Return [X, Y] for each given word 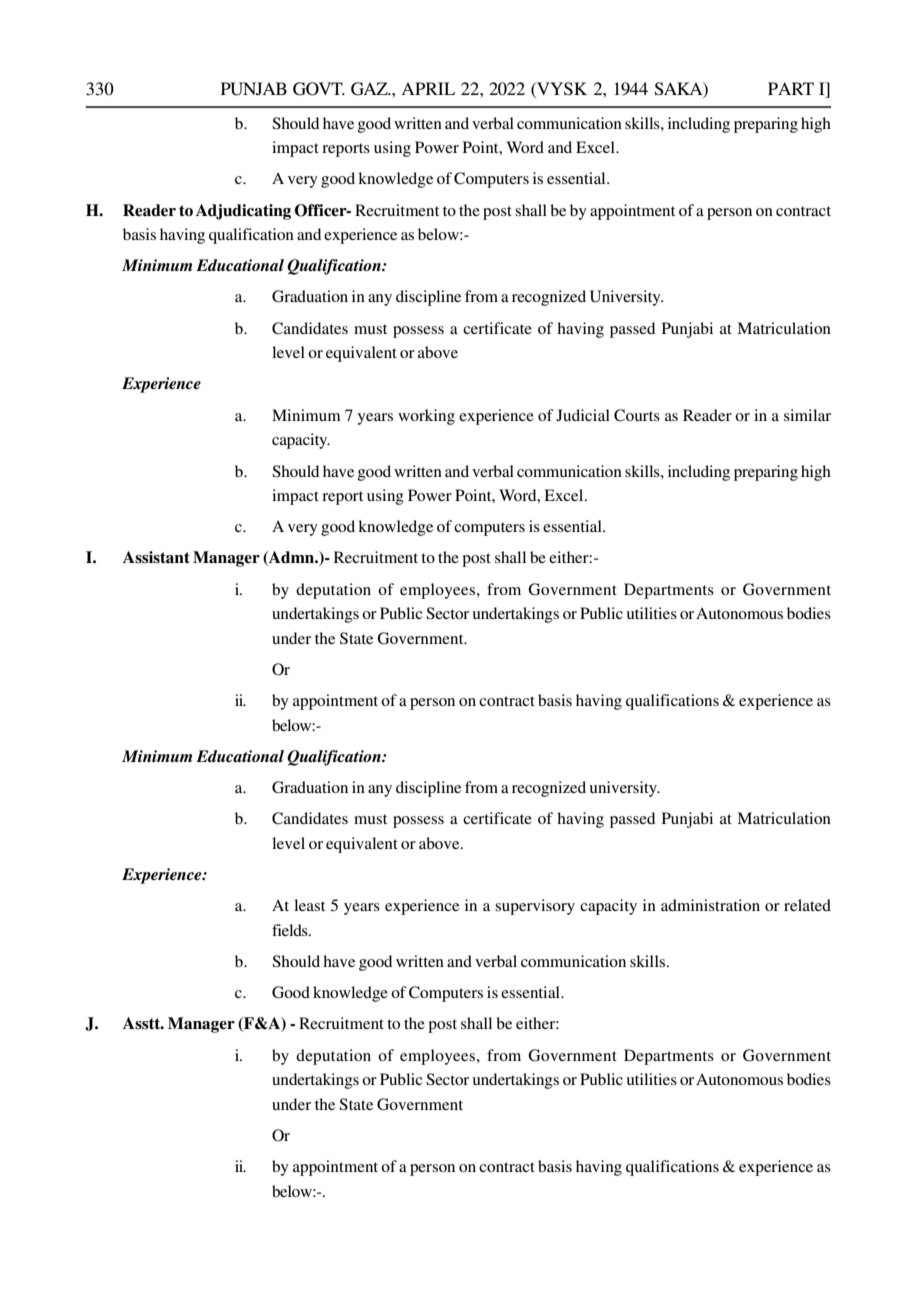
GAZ [370, 89]
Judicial [583, 415]
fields [291, 930]
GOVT [319, 89]
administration [710, 905]
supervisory [535, 907]
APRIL [428, 88]
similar [807, 415]
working [426, 417]
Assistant [156, 557]
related [807, 905]
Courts [637, 415]
